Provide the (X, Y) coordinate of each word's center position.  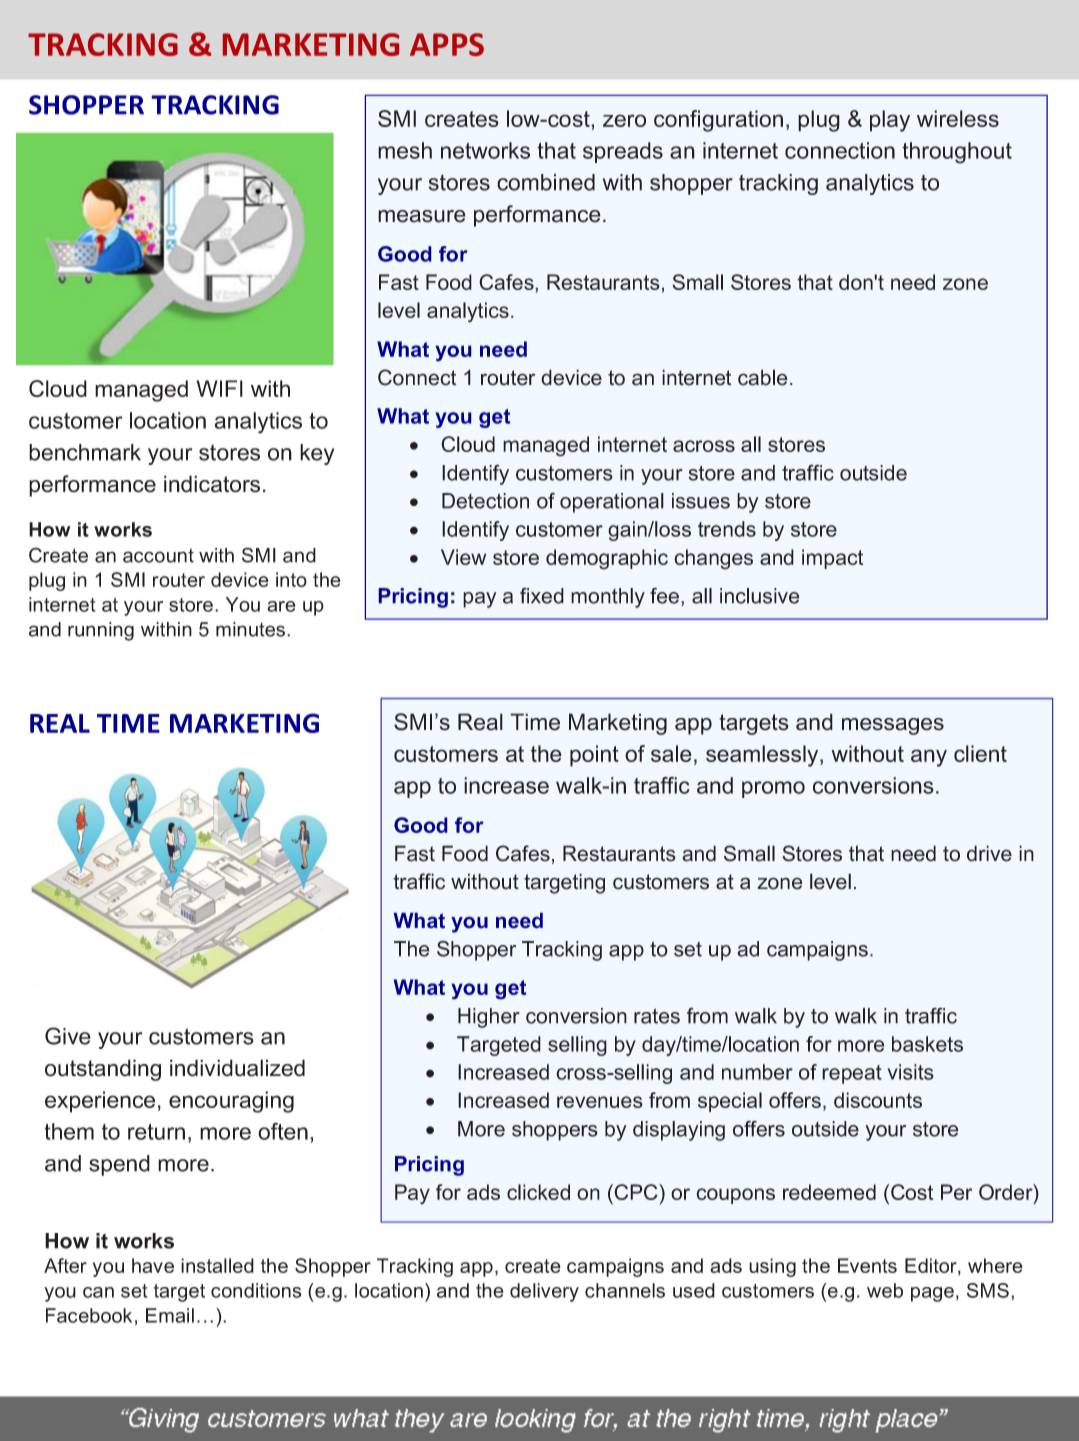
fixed (542, 596)
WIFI (220, 388)
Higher (489, 1018)
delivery (544, 1292)
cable (763, 377)
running (101, 631)
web (885, 1290)
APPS (447, 44)
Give (68, 1036)
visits (911, 1072)
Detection (485, 501)
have (153, 1265)
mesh (405, 150)
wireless (958, 118)
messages (893, 726)
